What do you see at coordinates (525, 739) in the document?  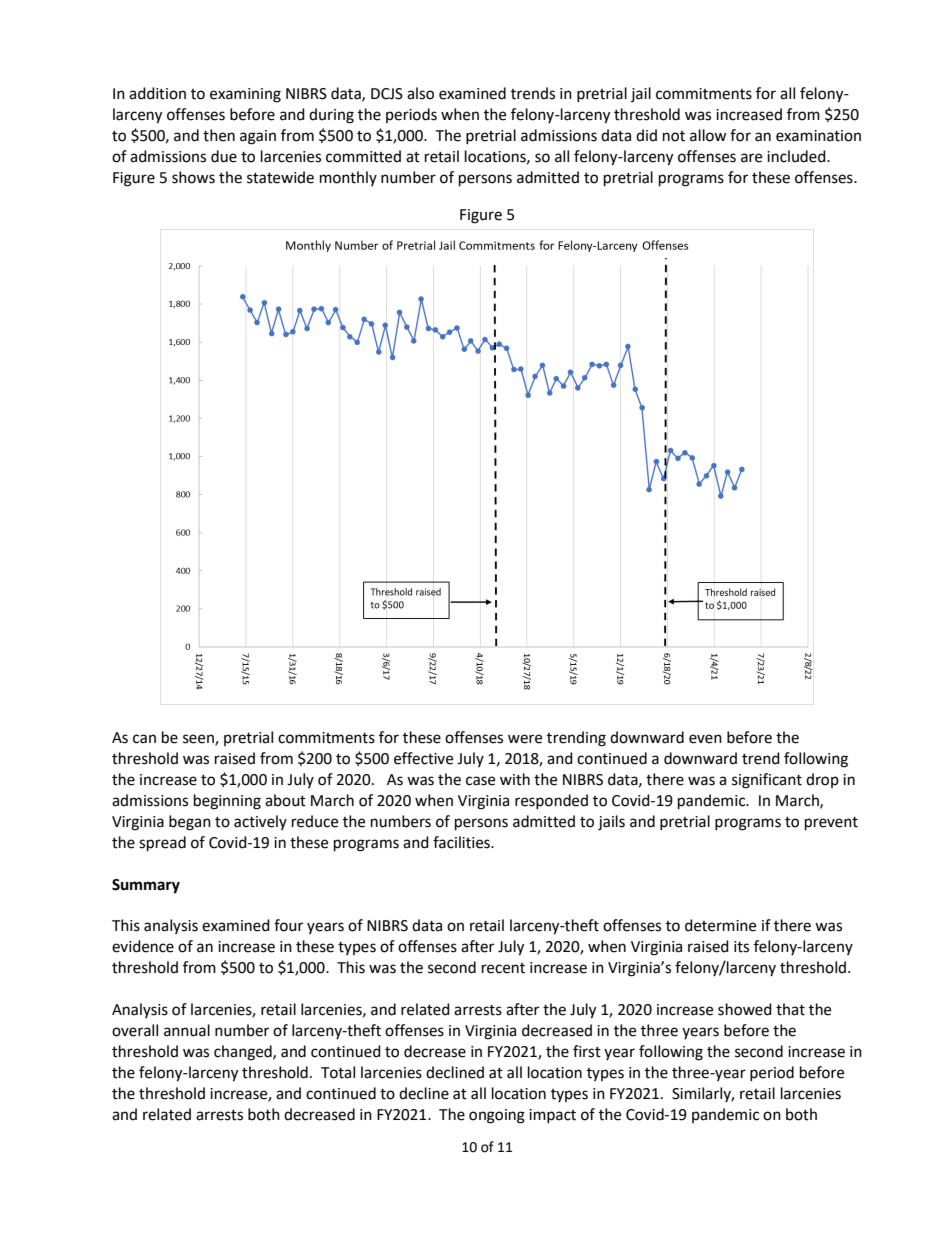 I see `were` at bounding box center [525, 739].
